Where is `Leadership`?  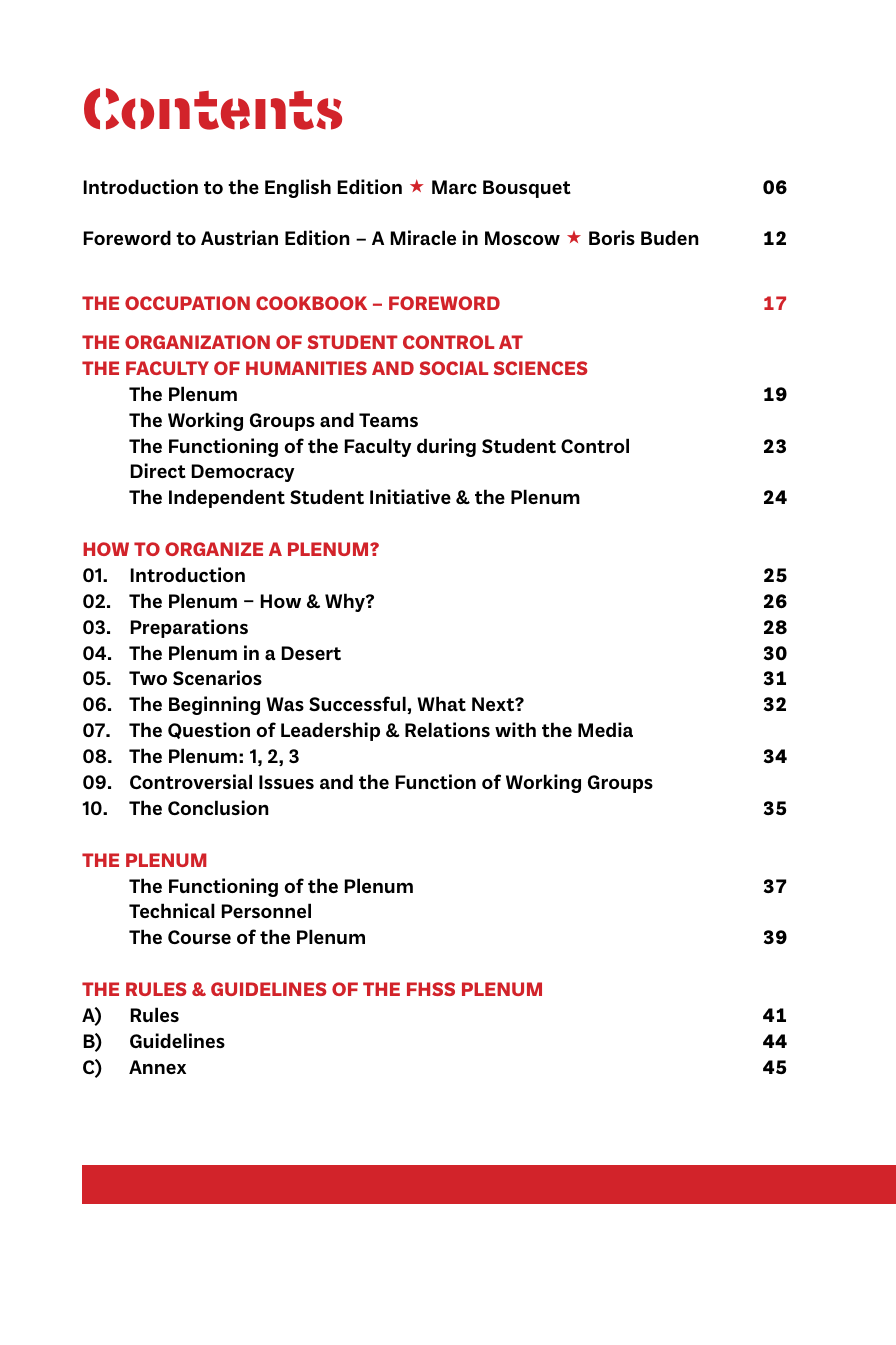 Leadership is located at coordinates (330, 731).
